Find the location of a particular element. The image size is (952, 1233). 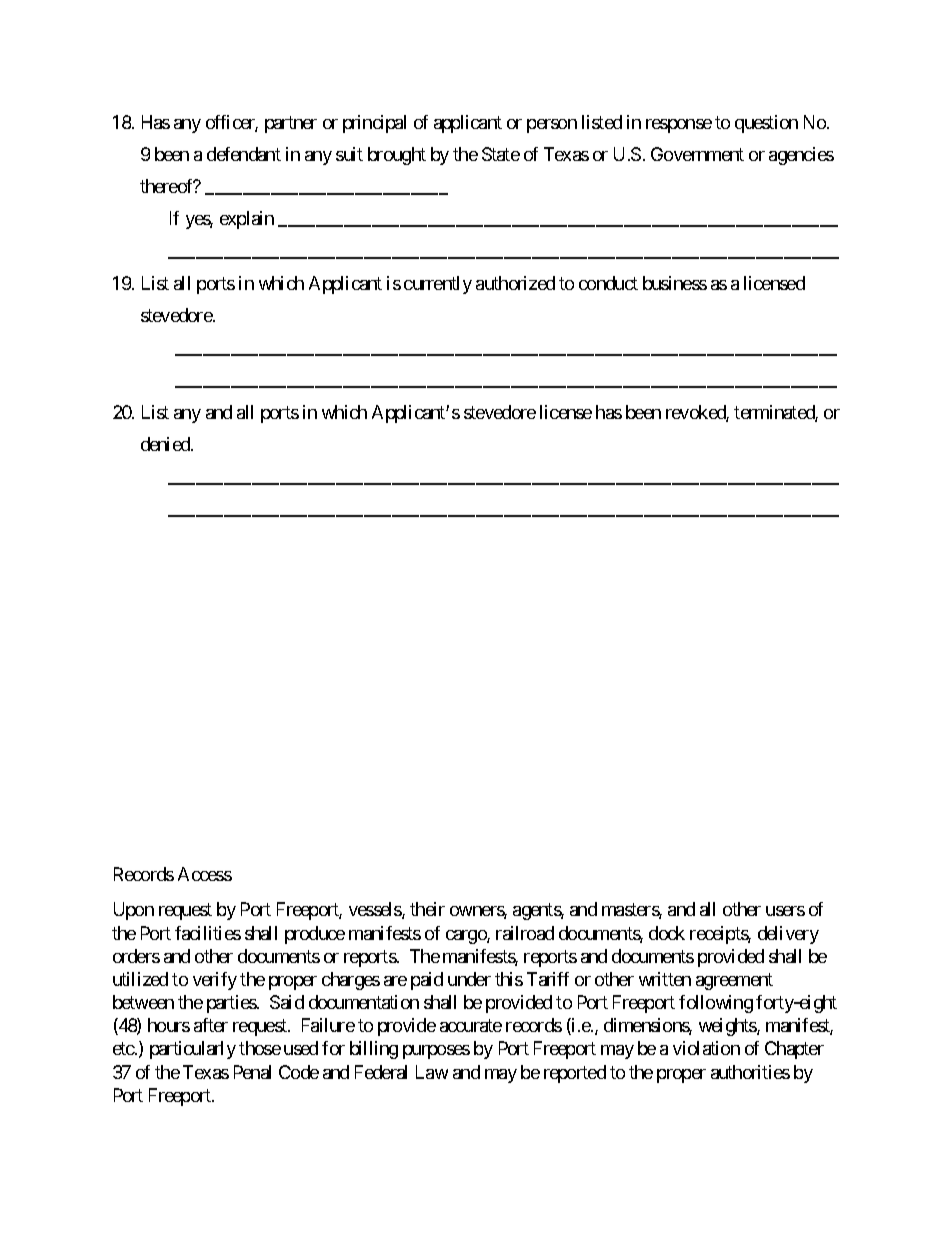

denied is located at coordinates (166, 444).
